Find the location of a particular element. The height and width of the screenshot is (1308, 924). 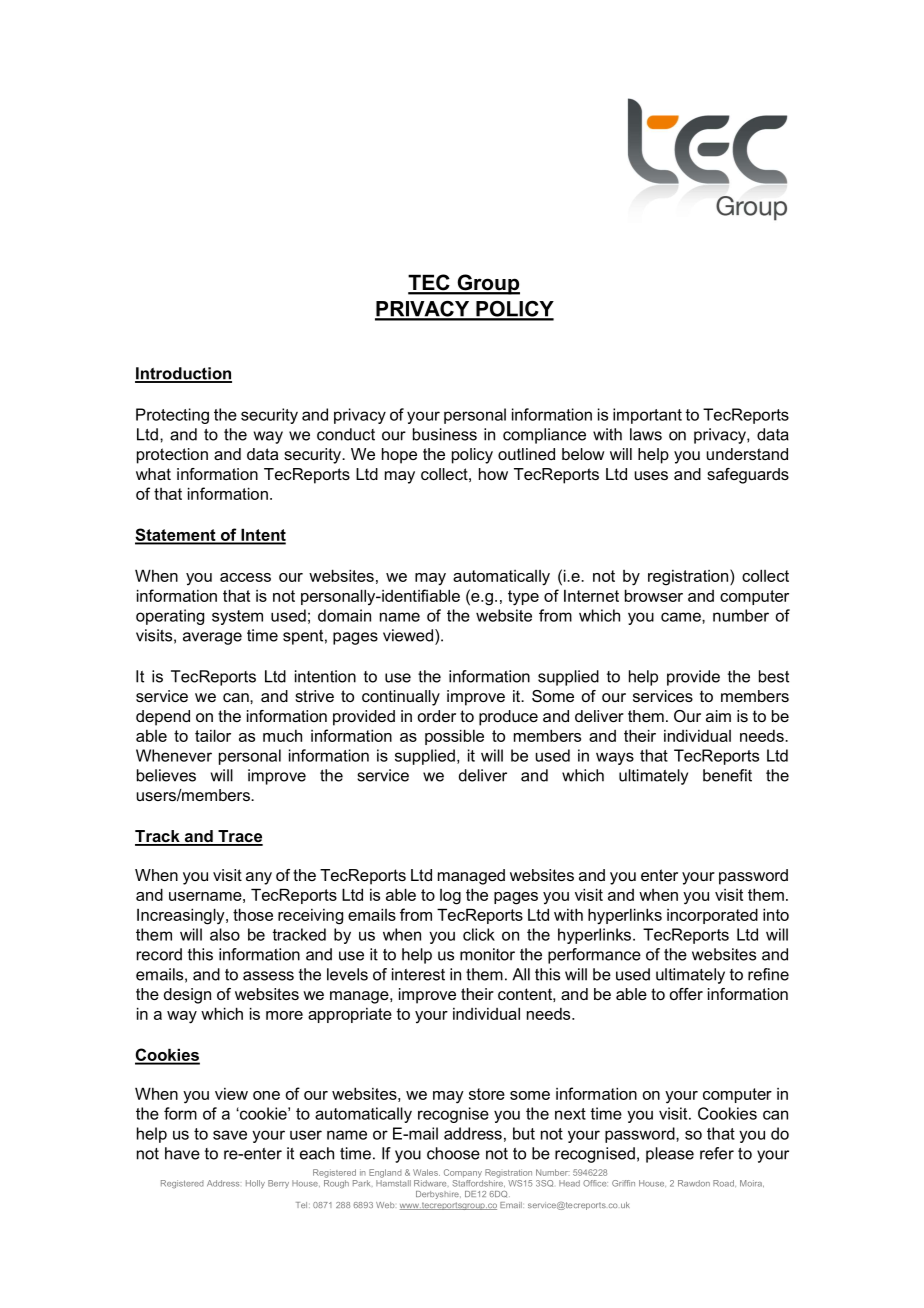

possible is located at coordinates (454, 737).
